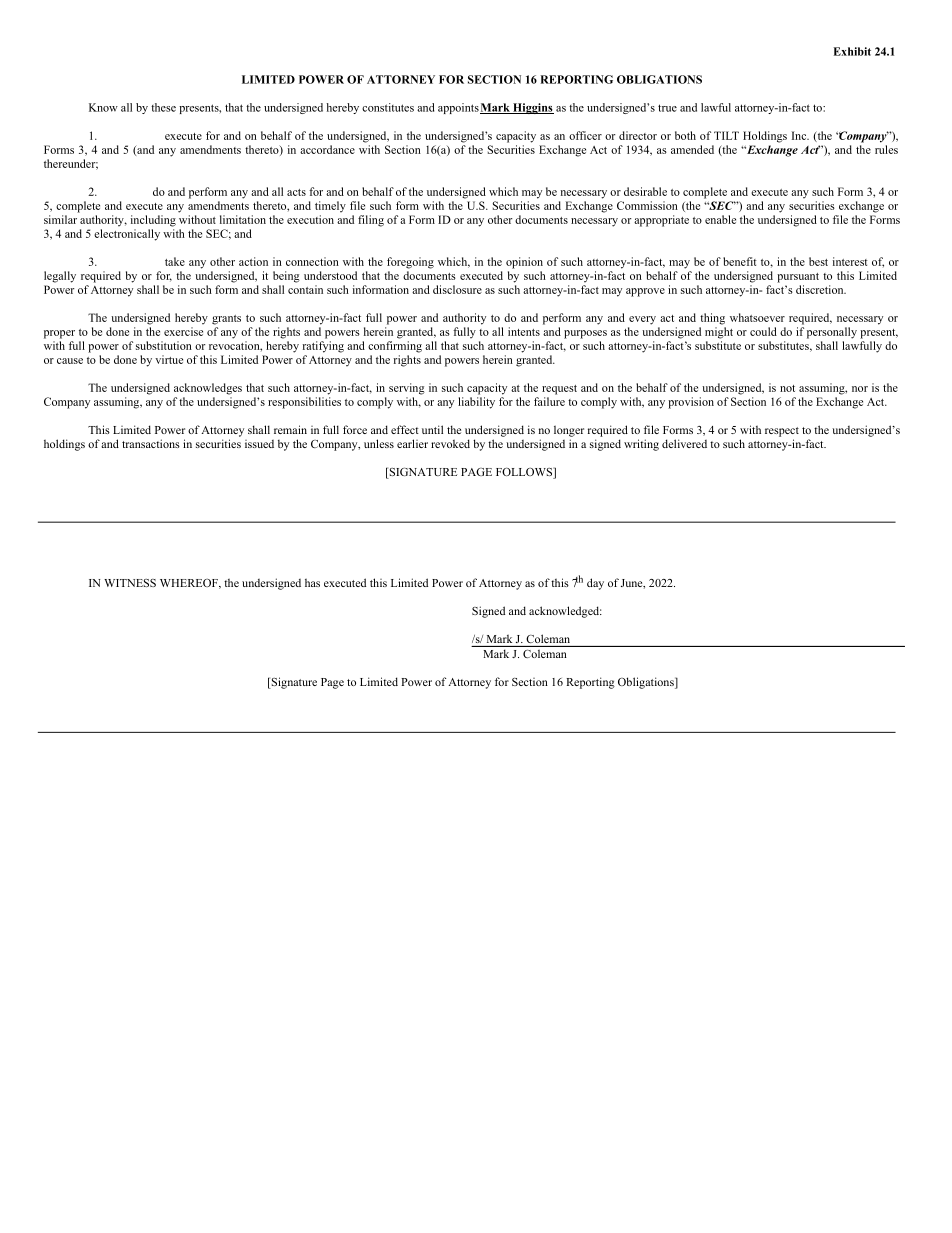 This screenshot has width=952, height=1233. Describe the element at coordinates (852, 51) in the screenshot. I see `Exhibit` at that location.
